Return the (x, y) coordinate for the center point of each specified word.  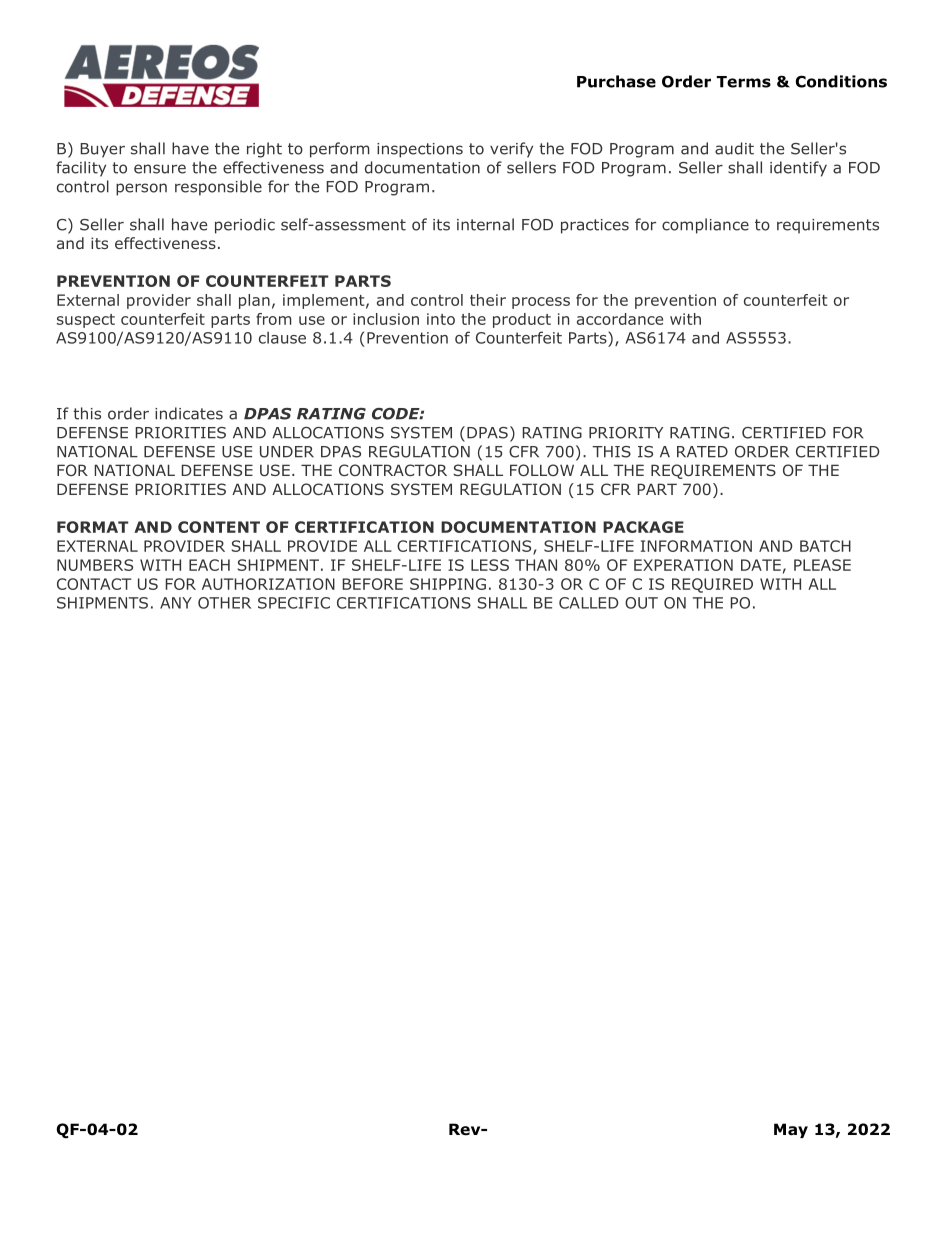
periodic (245, 226)
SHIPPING (448, 584)
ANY (176, 603)
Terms (744, 82)
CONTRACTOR (393, 470)
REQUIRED (712, 585)
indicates (189, 413)
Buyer (103, 150)
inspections (420, 150)
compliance (705, 226)
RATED (702, 452)
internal (485, 224)
